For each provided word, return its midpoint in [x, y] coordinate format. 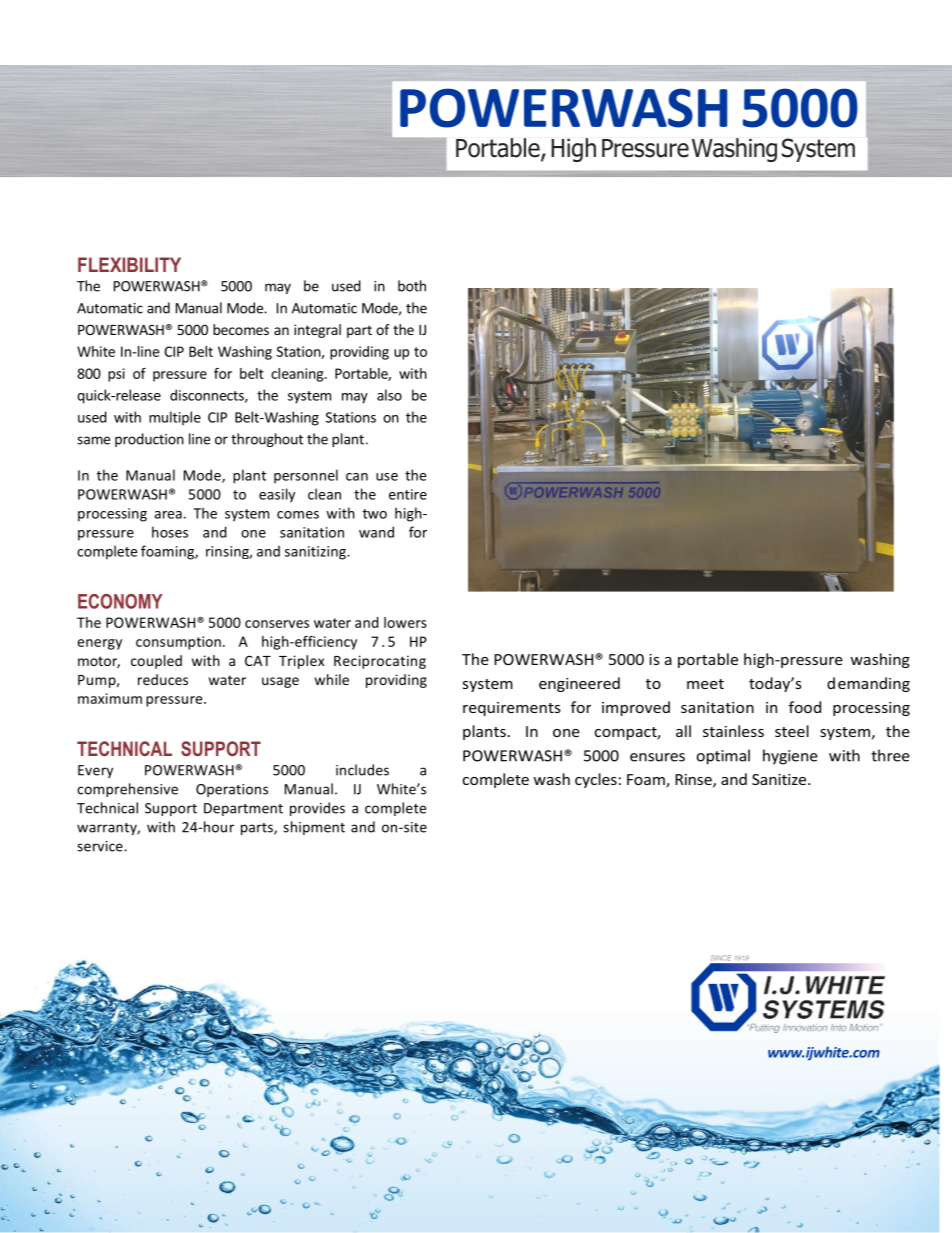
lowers [405, 622]
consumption [178, 643]
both [412, 286]
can [357, 477]
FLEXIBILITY [129, 264]
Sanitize [780, 779]
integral [317, 331]
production [149, 440]
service [101, 846]
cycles [596, 780]
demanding [868, 684]
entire [408, 494]
